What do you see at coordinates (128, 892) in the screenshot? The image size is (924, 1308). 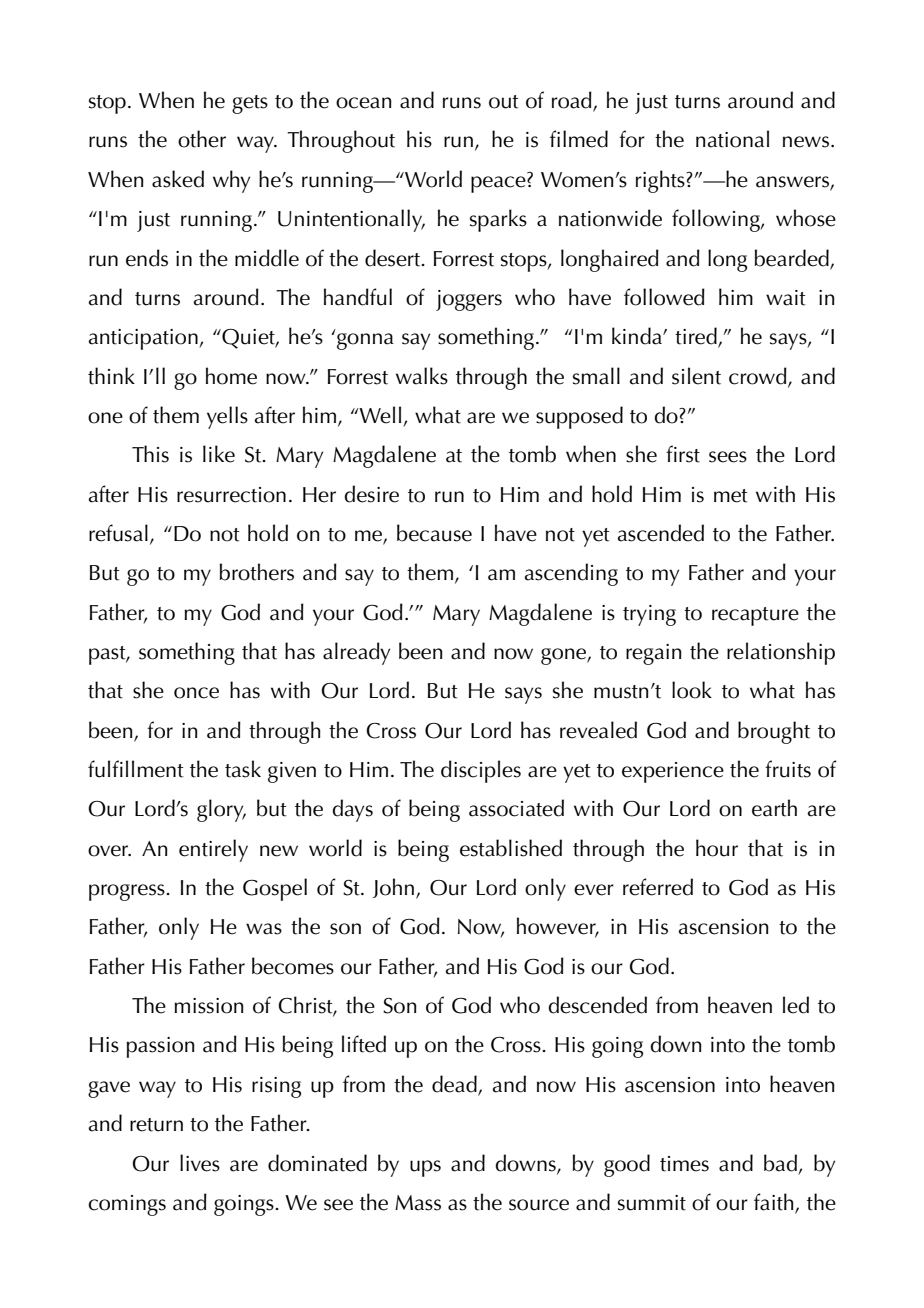 I see `progress` at bounding box center [128, 892].
